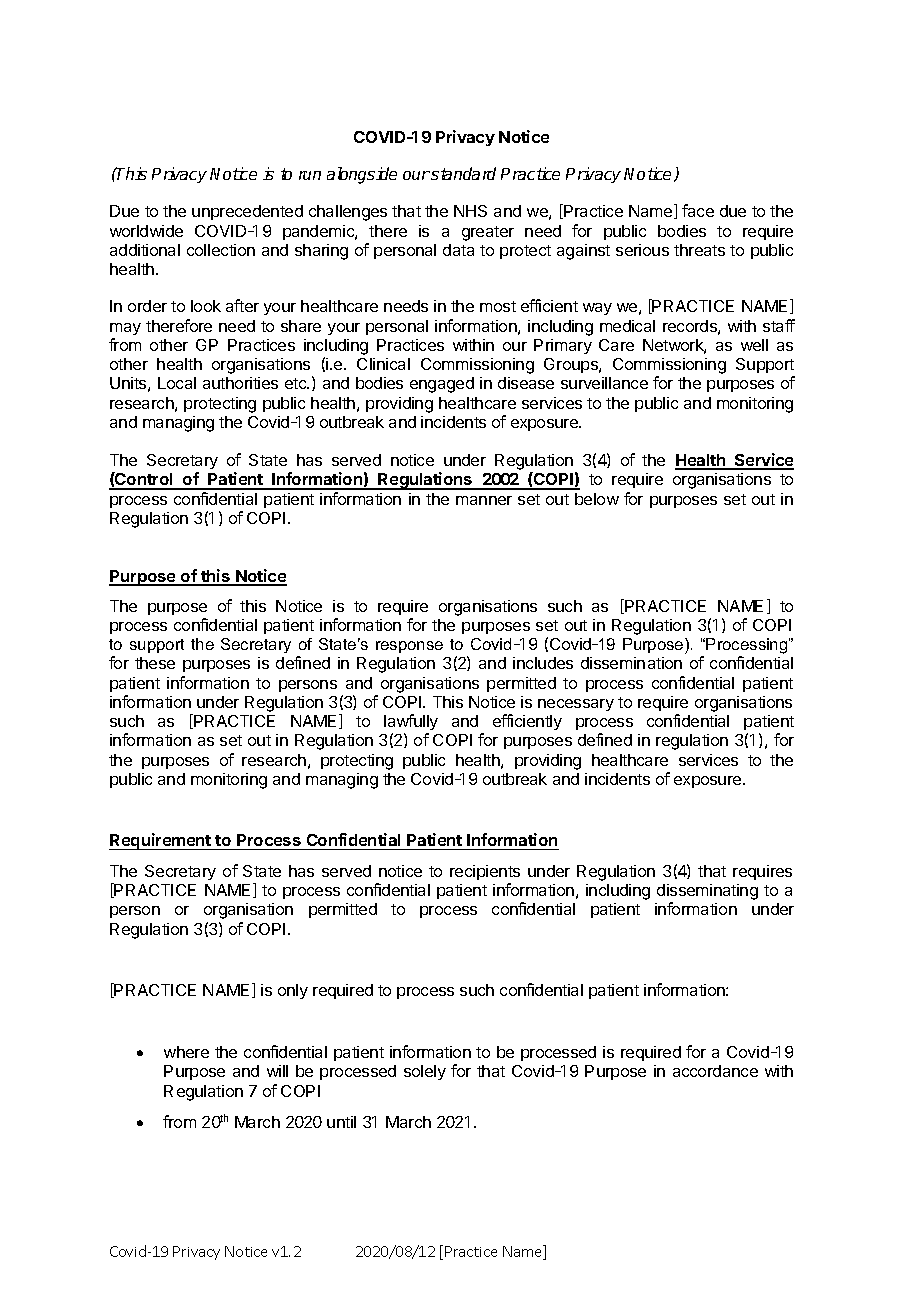 Image resolution: width=903 pixels, height=1316 pixels. What do you see at coordinates (177, 383) in the page?
I see `Local` at bounding box center [177, 383].
